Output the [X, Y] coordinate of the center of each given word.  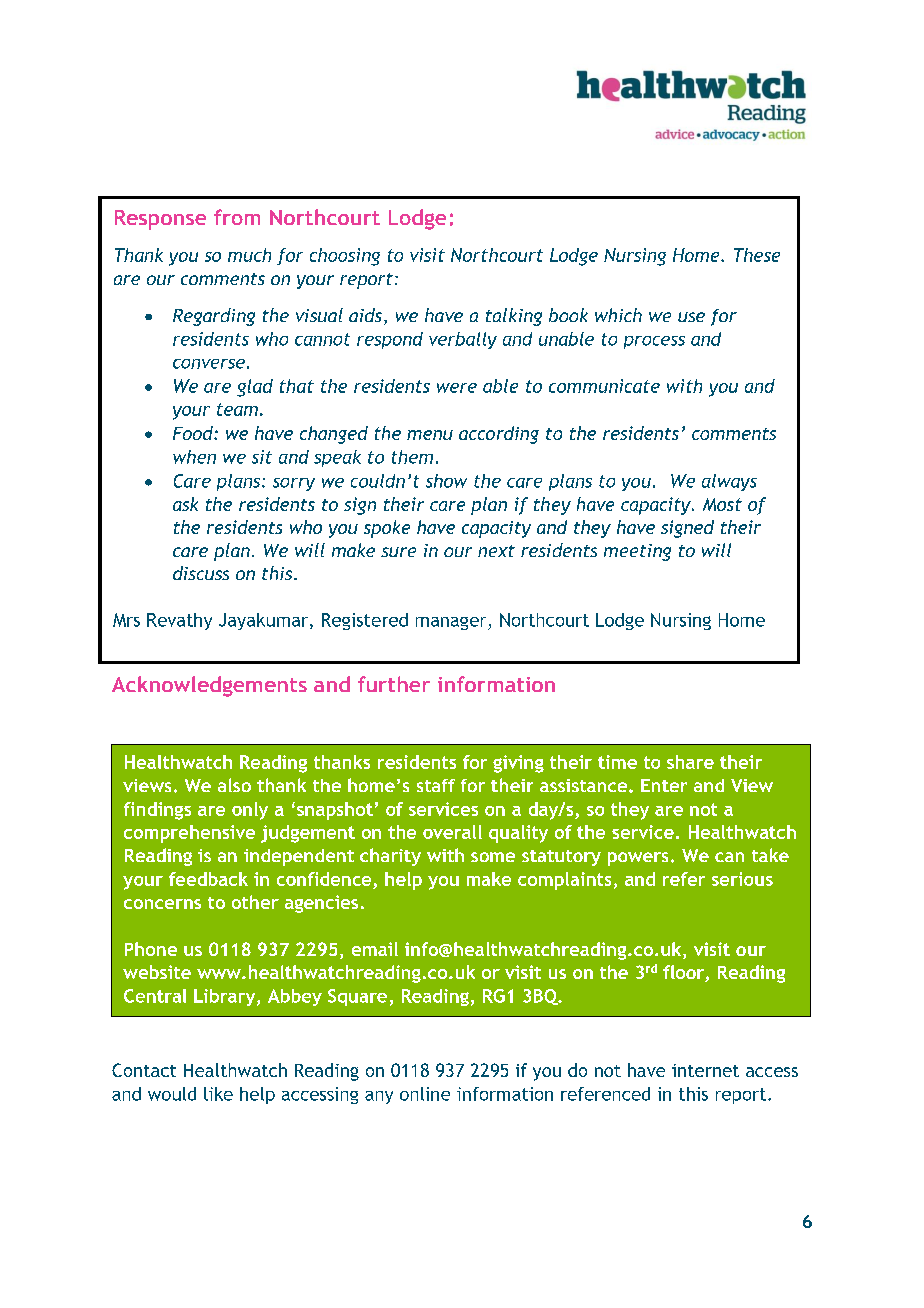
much [249, 255]
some [493, 857]
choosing [345, 257]
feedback [208, 879]
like [218, 1094]
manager [452, 623]
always [729, 482]
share [690, 762]
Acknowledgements [209, 686]
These [757, 255]
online [425, 1094]
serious [742, 879]
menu [430, 435]
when [194, 457]
